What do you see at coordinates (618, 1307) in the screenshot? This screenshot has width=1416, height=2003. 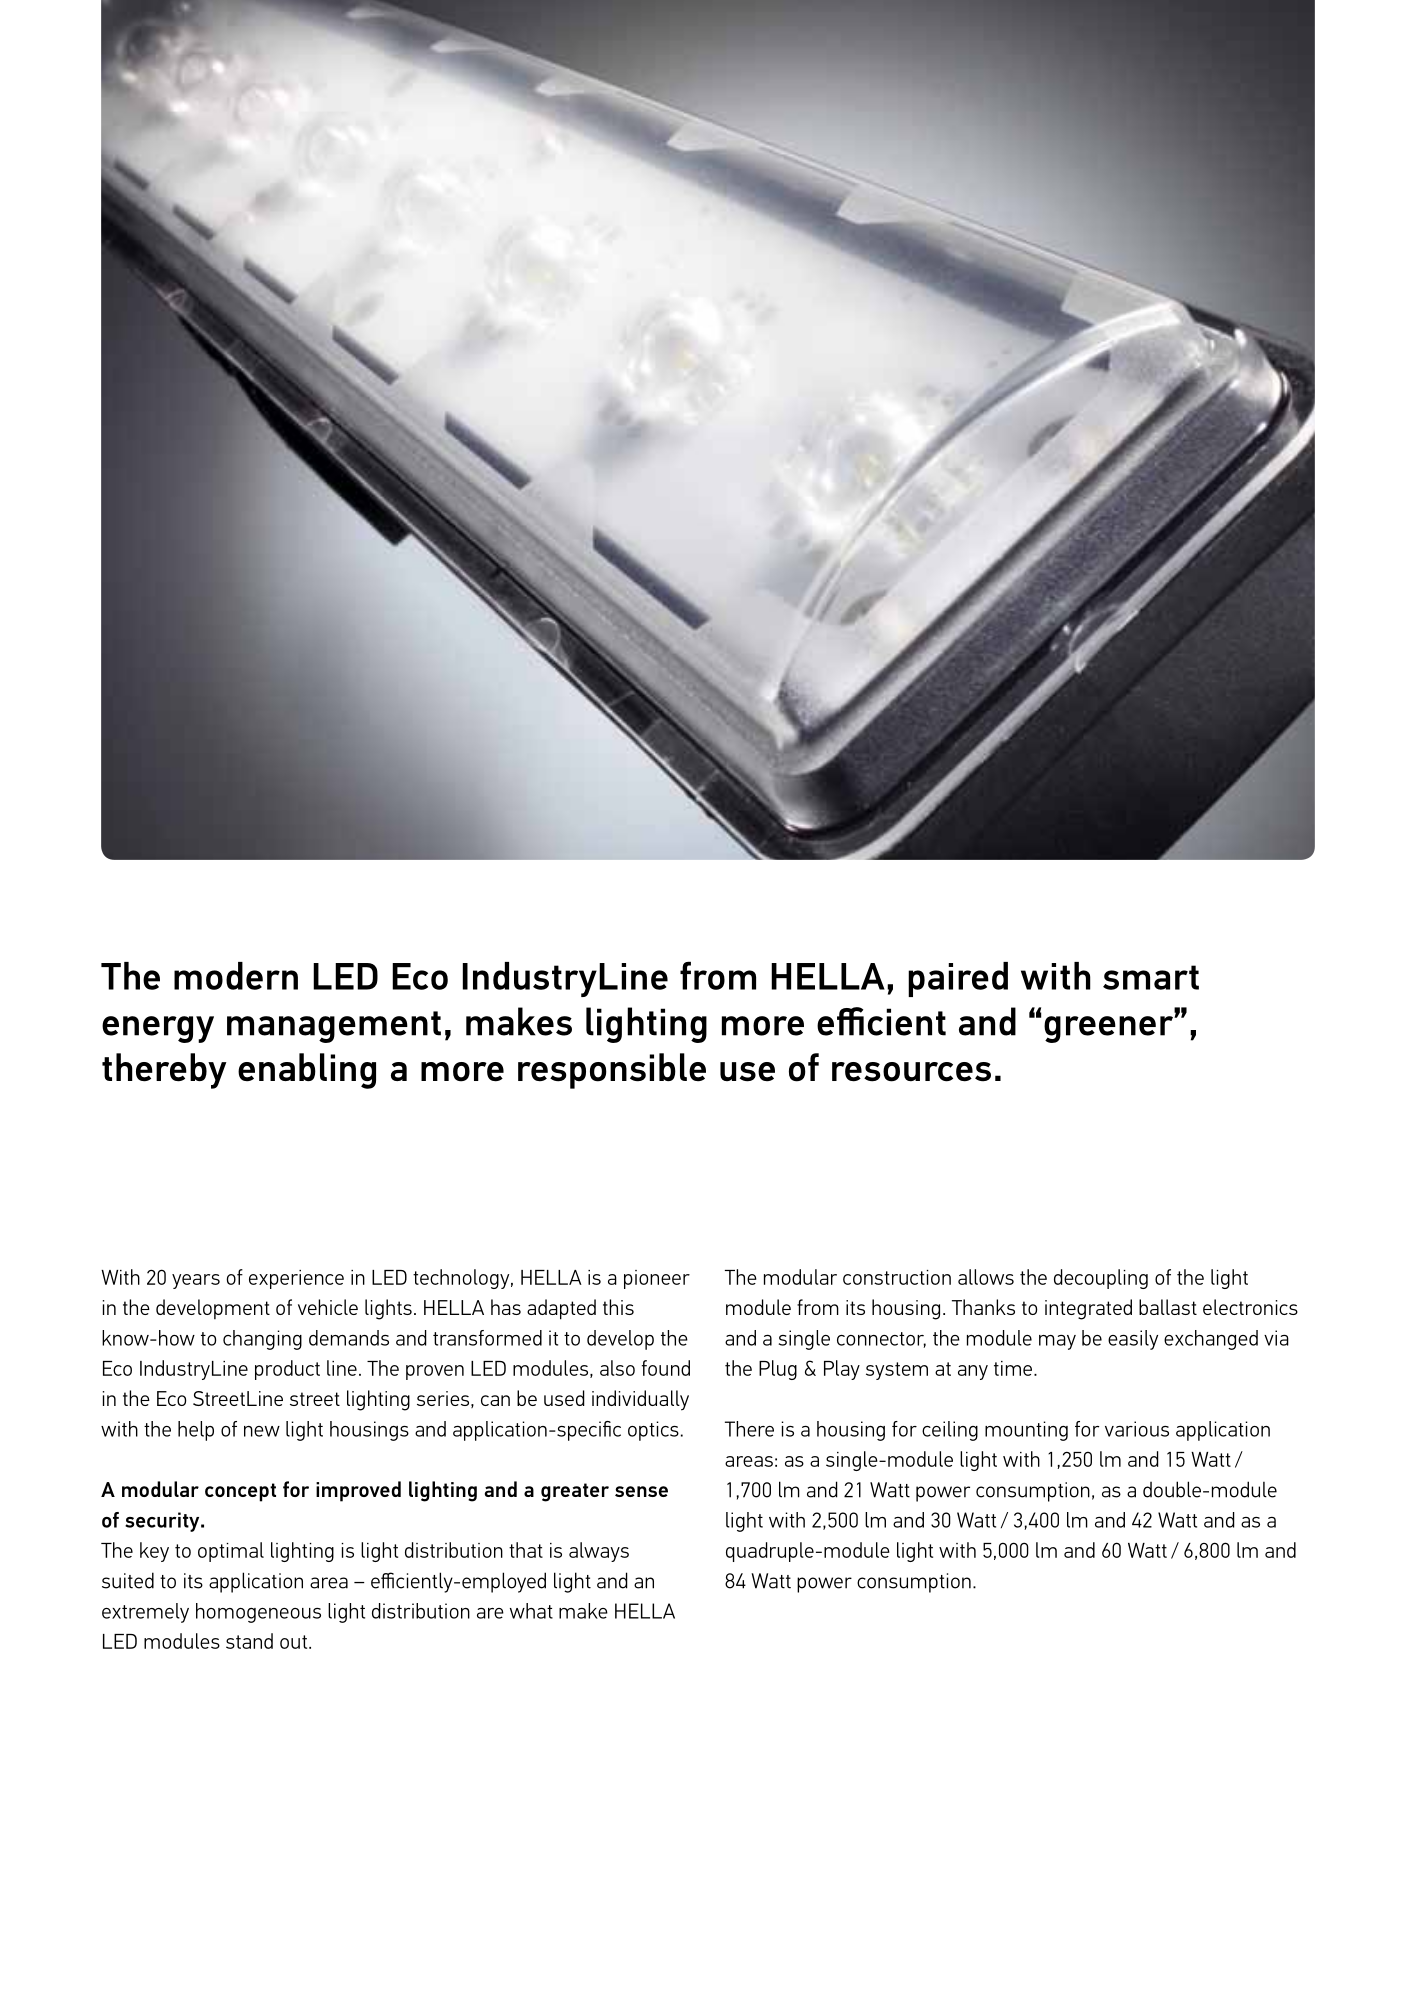 I see `this` at bounding box center [618, 1307].
